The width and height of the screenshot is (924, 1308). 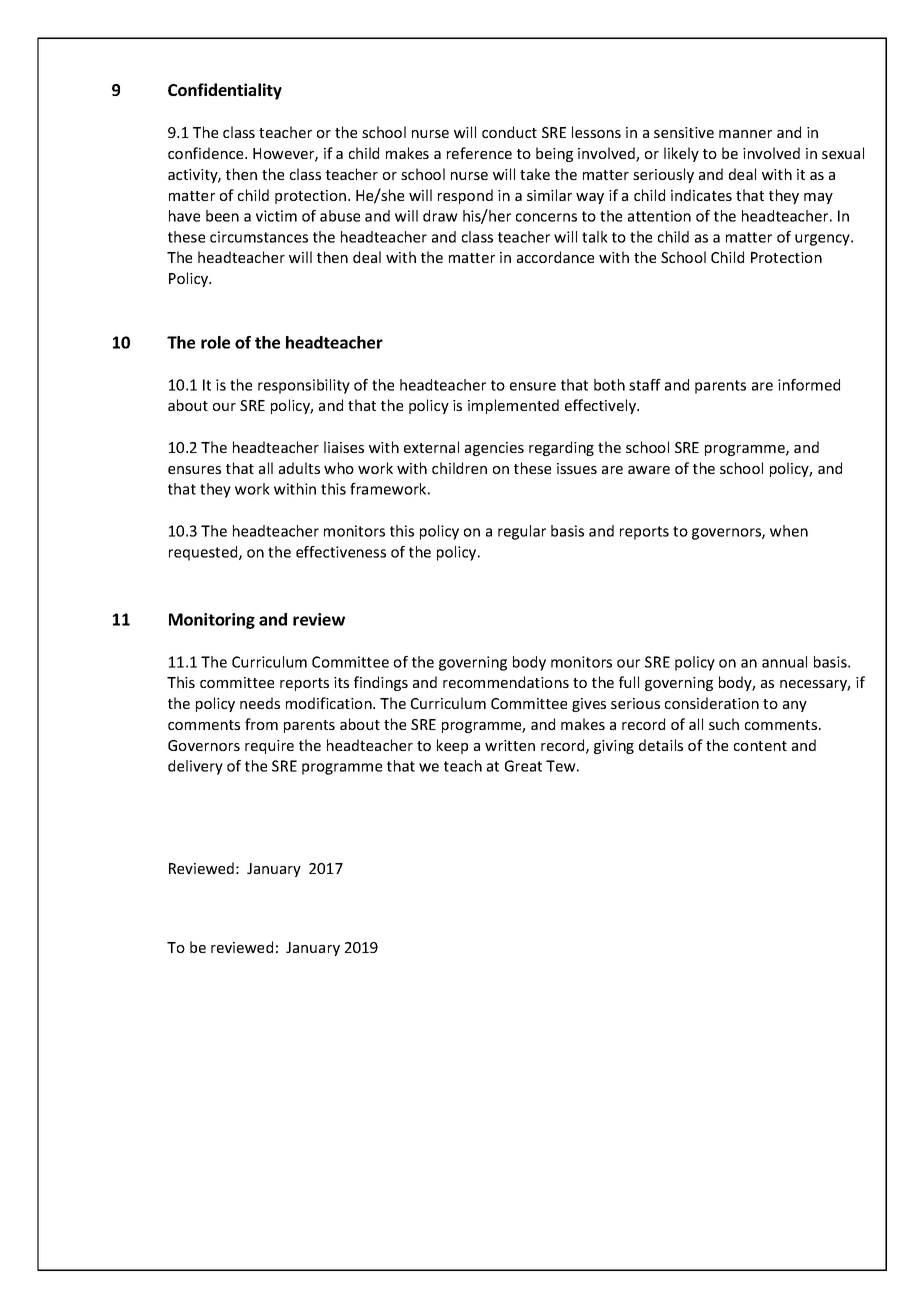 I want to click on recommendations, so click(x=506, y=682).
